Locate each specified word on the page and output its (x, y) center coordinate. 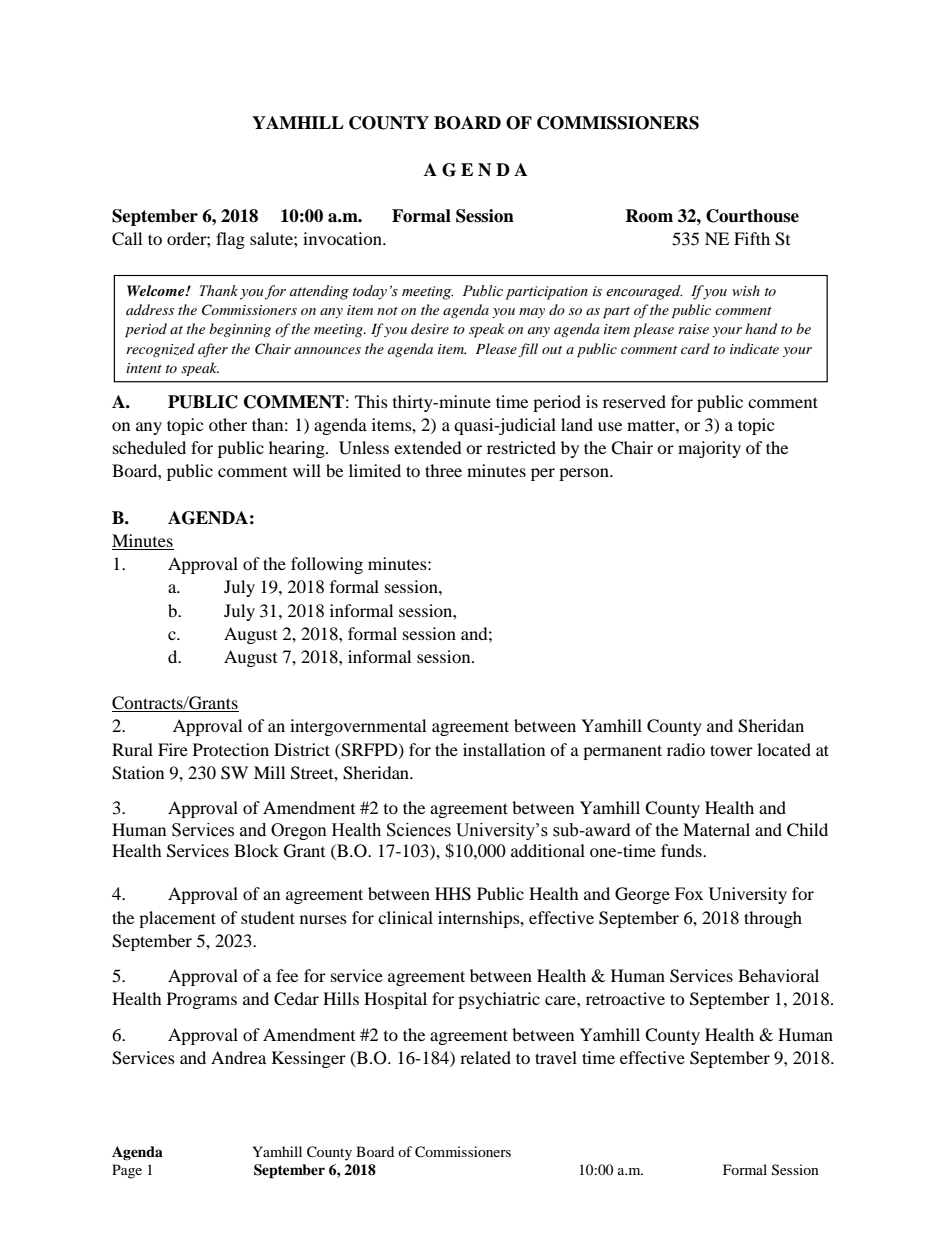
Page (127, 1171)
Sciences (419, 830)
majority (709, 449)
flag (230, 240)
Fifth (752, 238)
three (443, 470)
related (485, 1057)
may (532, 313)
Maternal (716, 829)
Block (256, 850)
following (327, 565)
